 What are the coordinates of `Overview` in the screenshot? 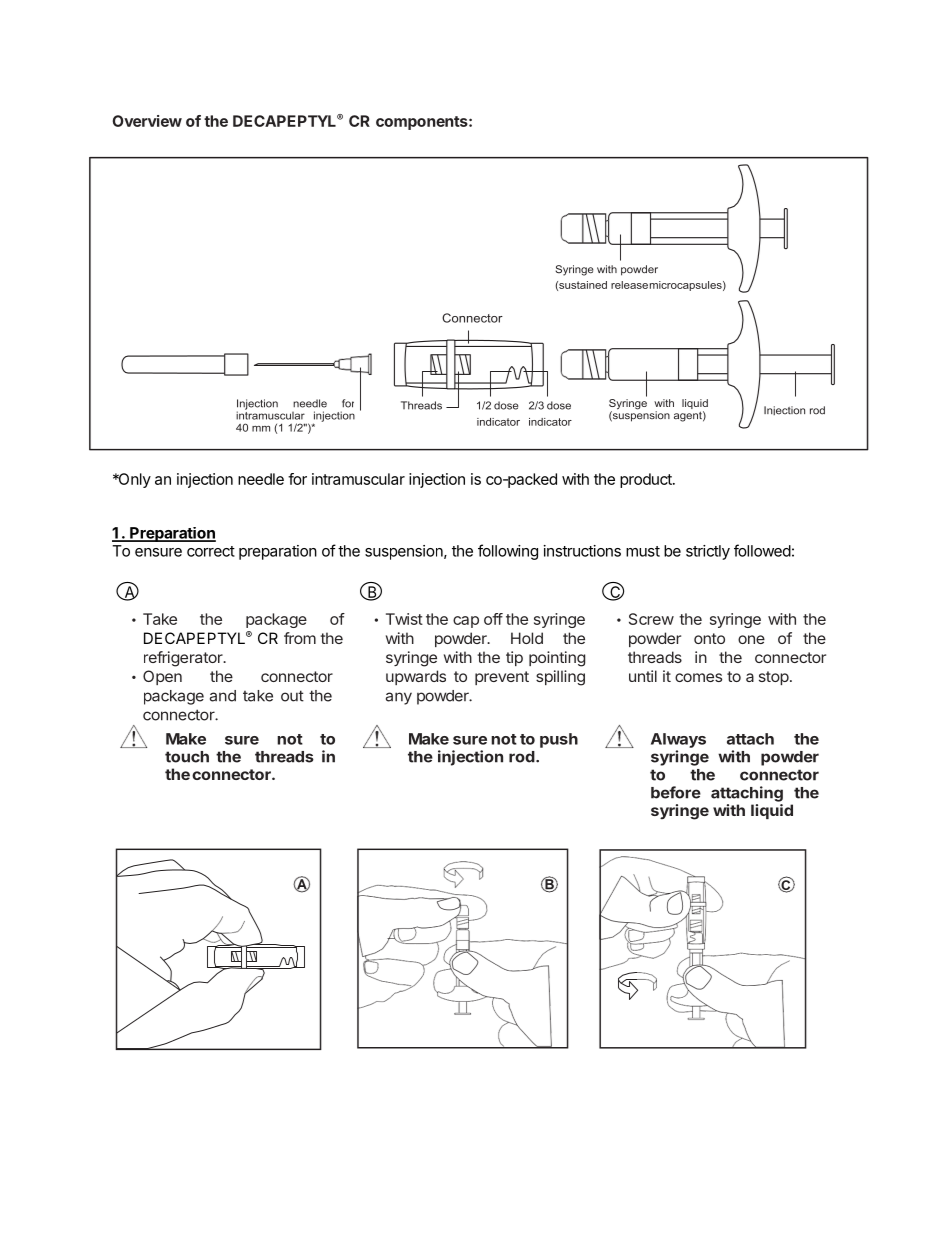 It's located at (147, 121).
